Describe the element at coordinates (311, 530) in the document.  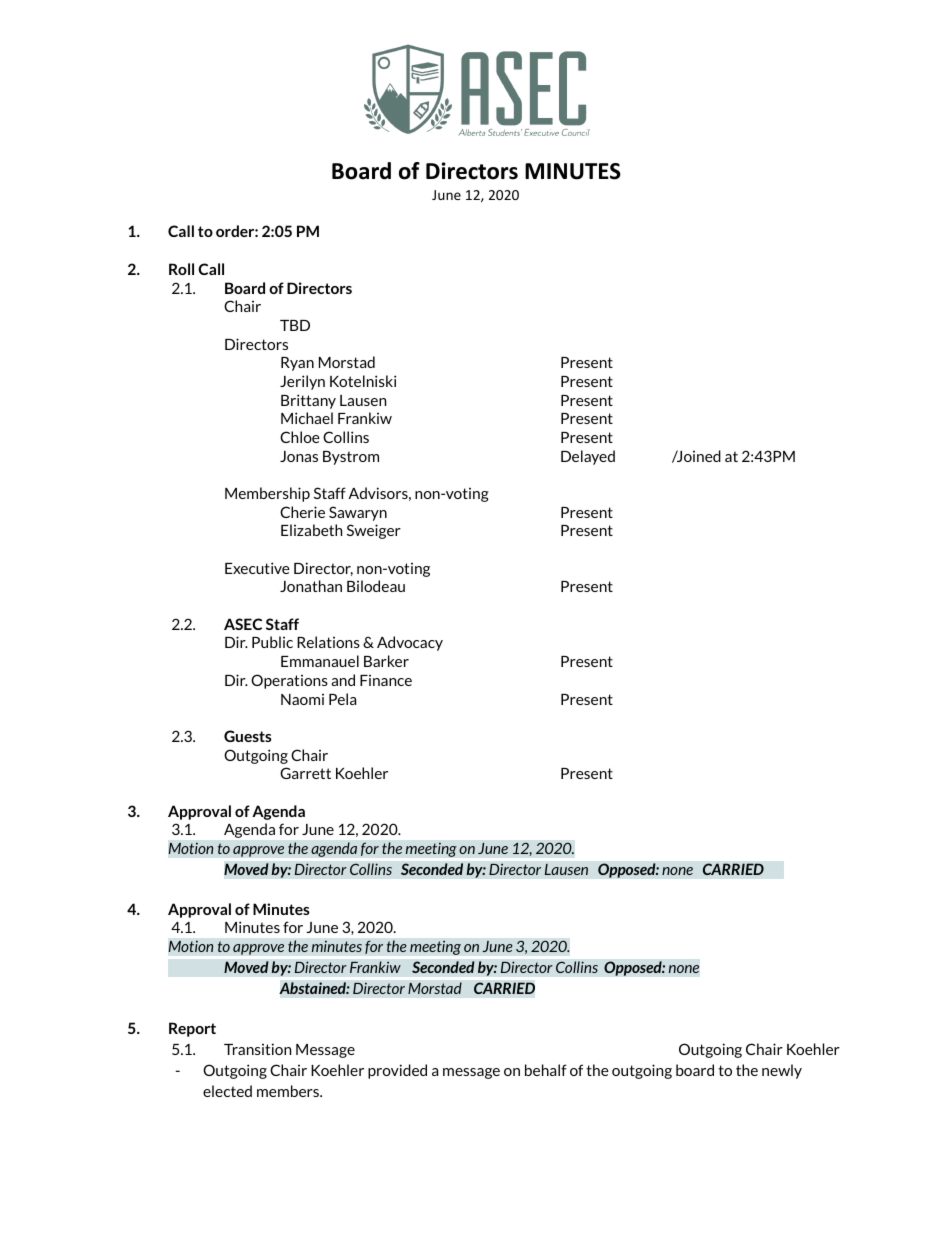
I see `Elizabeth` at that location.
